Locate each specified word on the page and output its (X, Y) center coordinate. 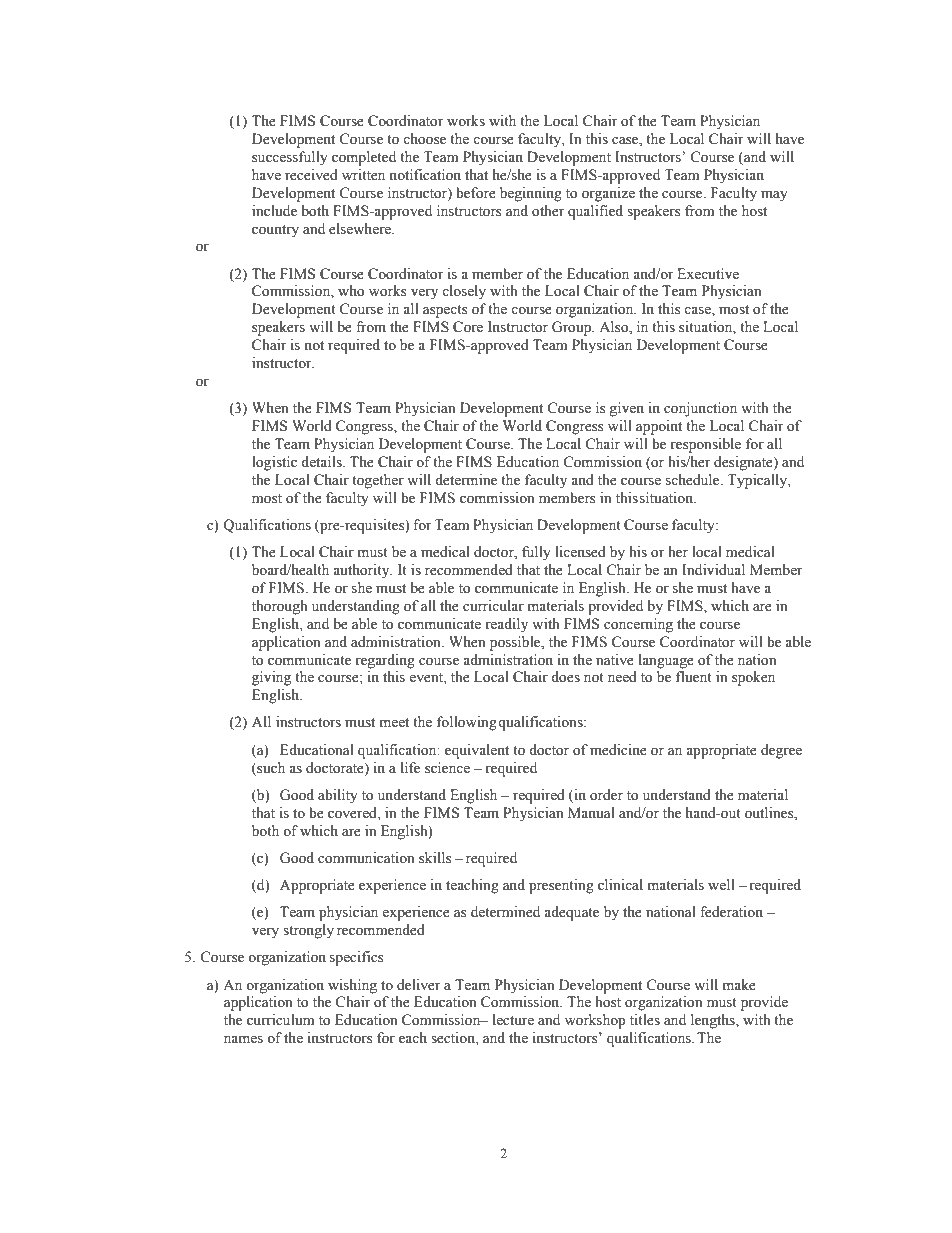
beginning (531, 194)
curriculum (280, 1019)
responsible (705, 445)
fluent (694, 677)
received (311, 175)
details (322, 462)
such (270, 768)
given (626, 409)
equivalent (477, 751)
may (774, 196)
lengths (714, 1021)
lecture (513, 1020)
